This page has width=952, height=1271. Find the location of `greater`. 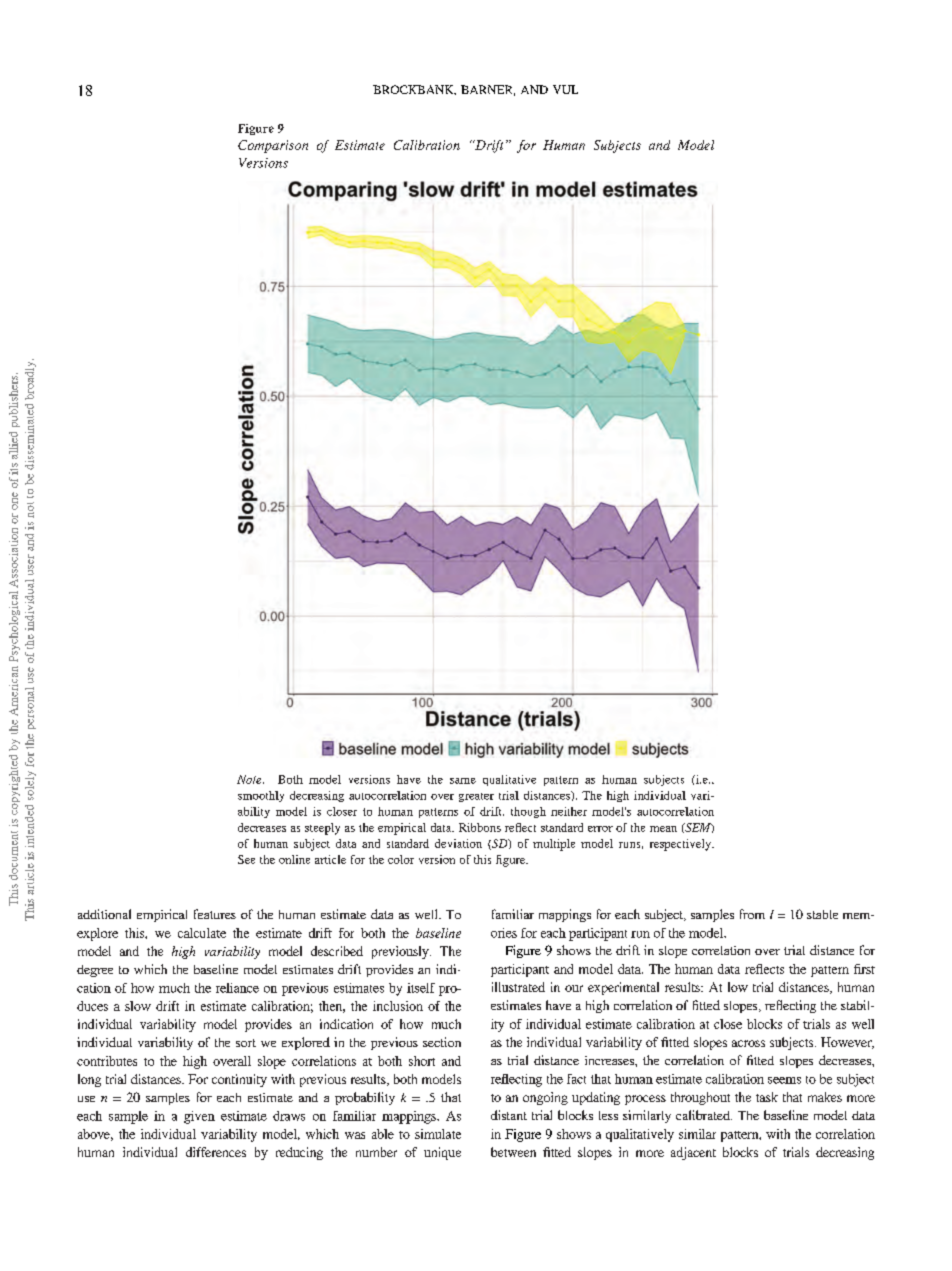

greater is located at coordinates (476, 797).
